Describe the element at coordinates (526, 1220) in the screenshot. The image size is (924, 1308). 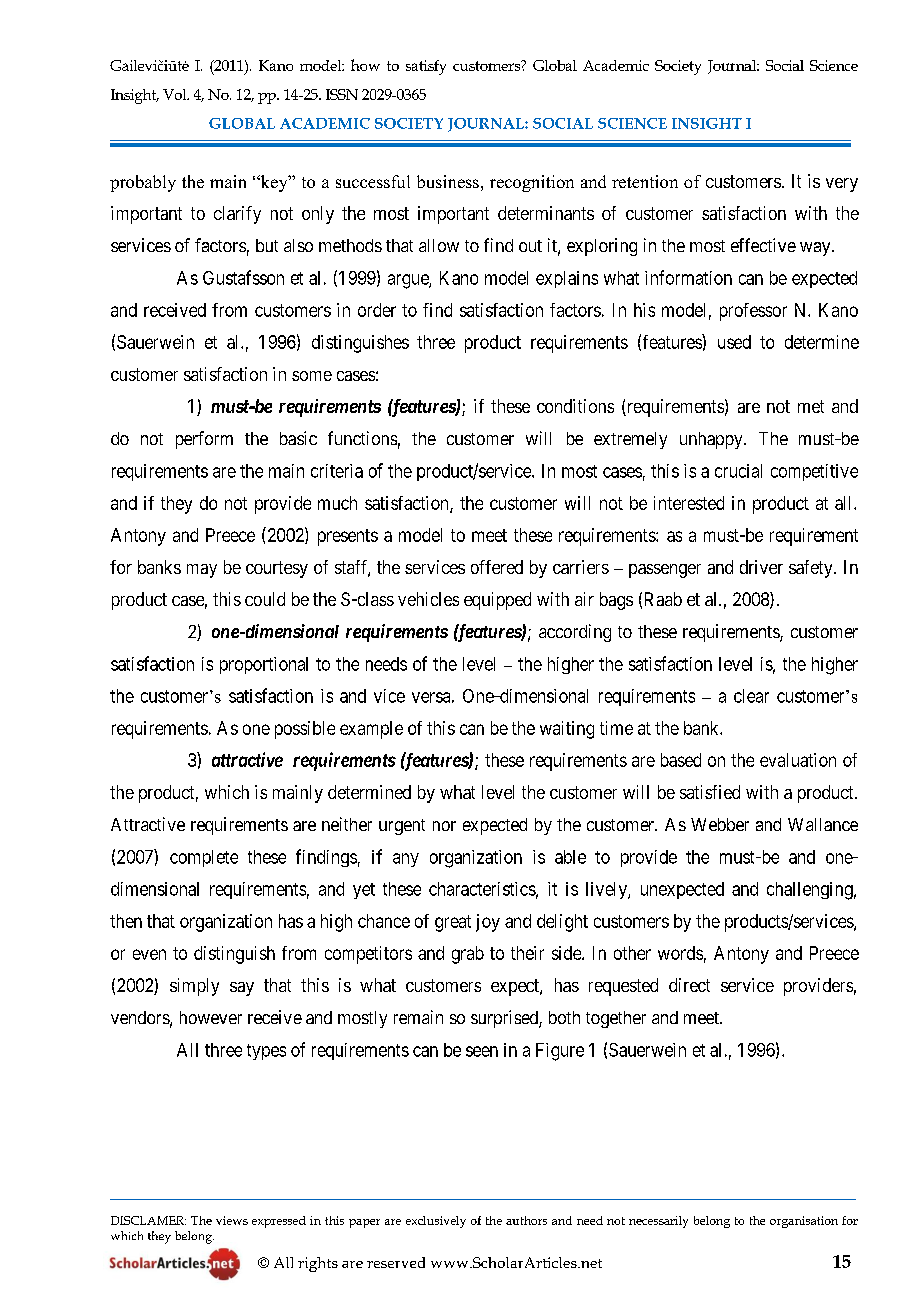
I see `authors` at that location.
